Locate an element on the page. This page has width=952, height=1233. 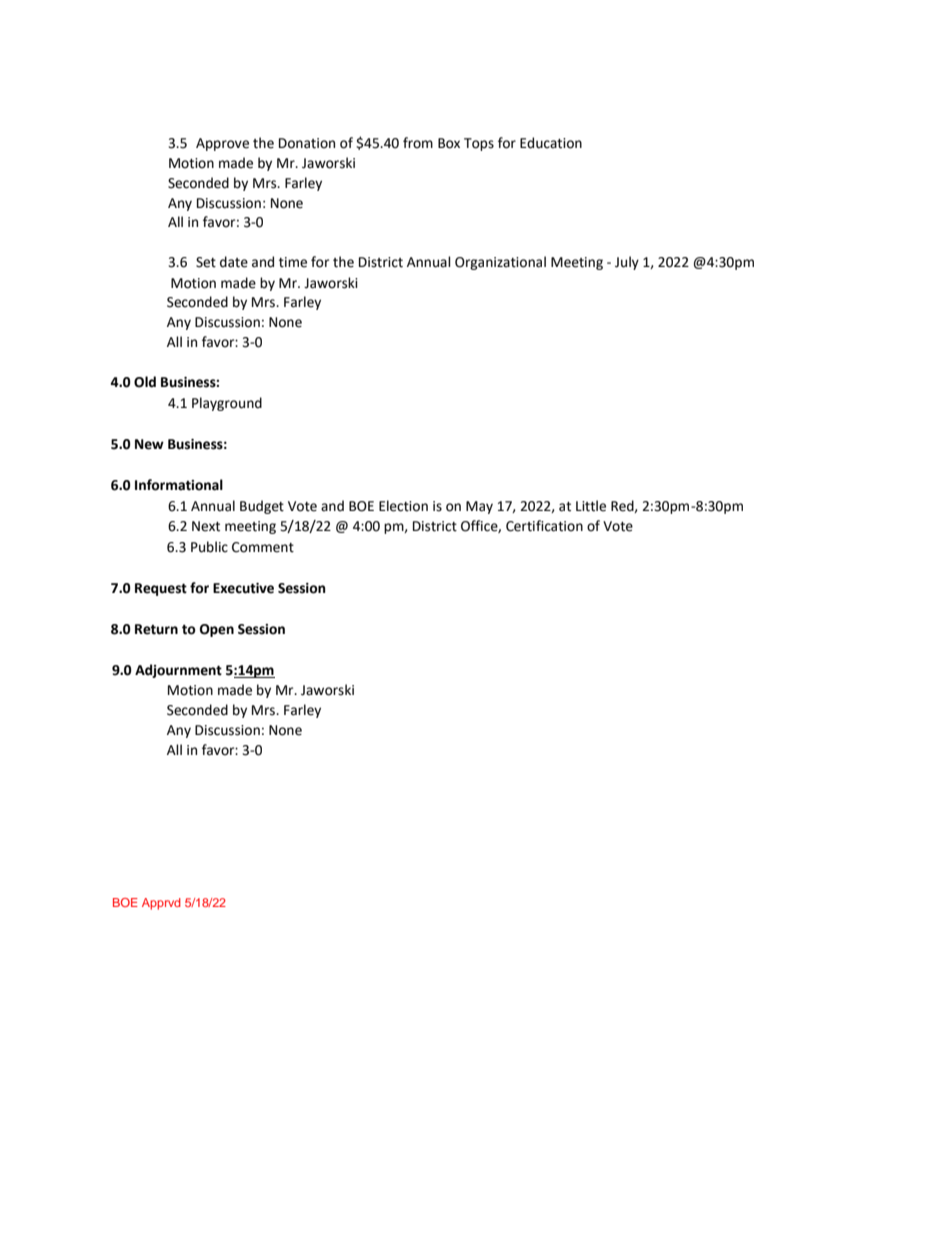
July is located at coordinates (627, 263).
